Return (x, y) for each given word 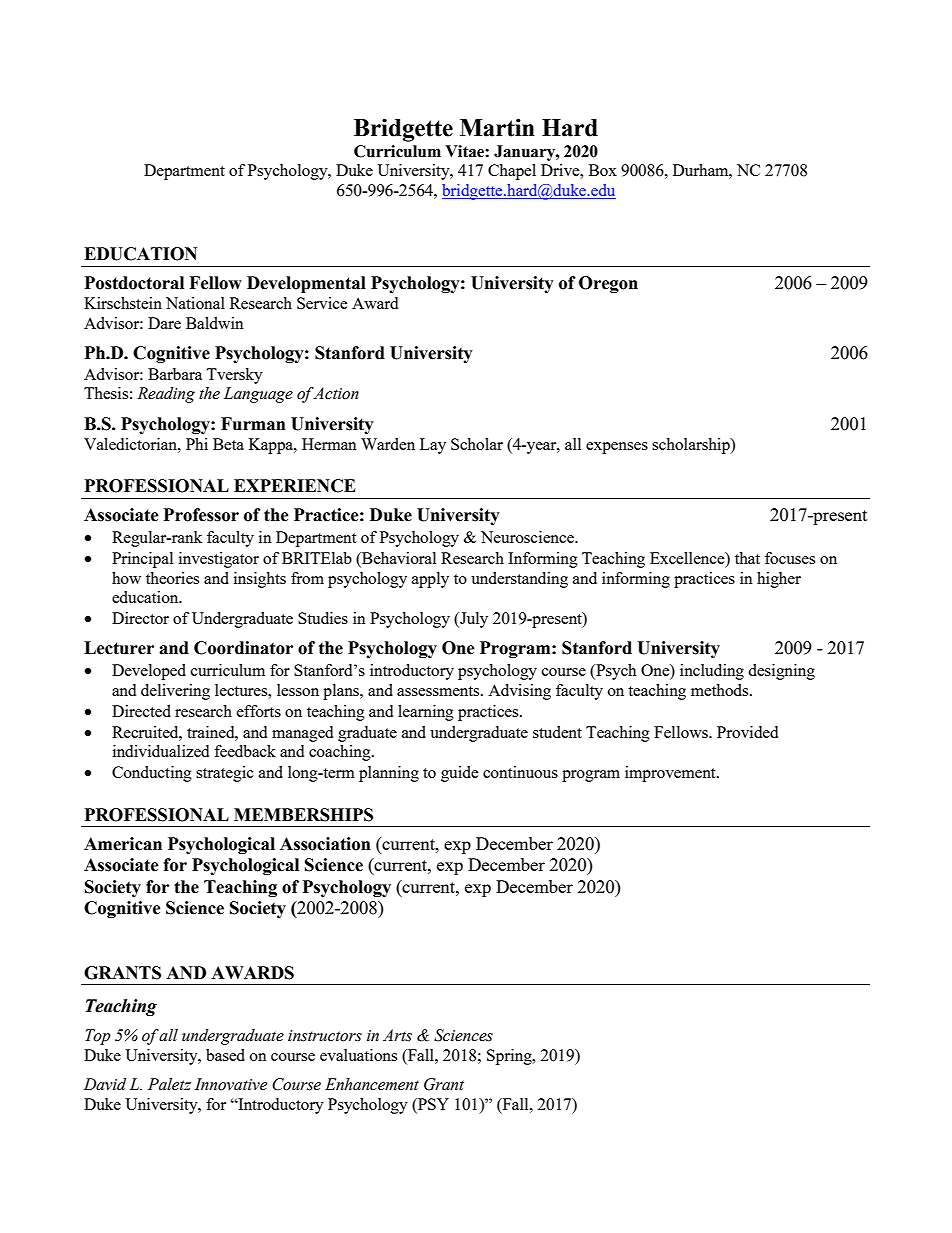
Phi (197, 444)
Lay (433, 446)
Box (603, 170)
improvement (671, 774)
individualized (161, 751)
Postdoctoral (134, 283)
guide (460, 774)
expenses (617, 448)
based (225, 1055)
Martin (497, 128)
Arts (397, 1035)
